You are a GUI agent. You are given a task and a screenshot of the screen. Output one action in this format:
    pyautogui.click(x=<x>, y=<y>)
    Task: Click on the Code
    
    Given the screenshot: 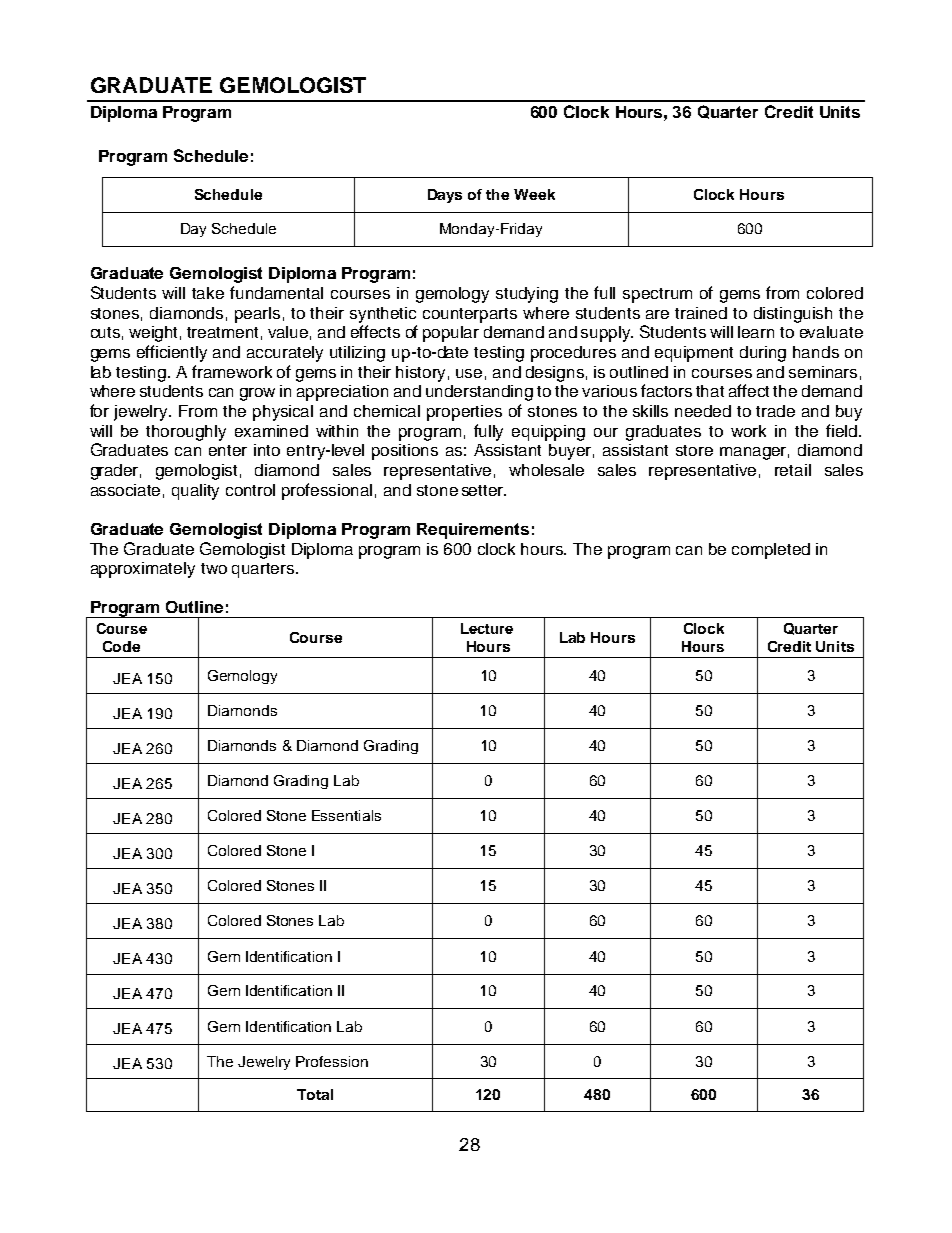 What is the action you would take?
    pyautogui.click(x=121, y=646)
